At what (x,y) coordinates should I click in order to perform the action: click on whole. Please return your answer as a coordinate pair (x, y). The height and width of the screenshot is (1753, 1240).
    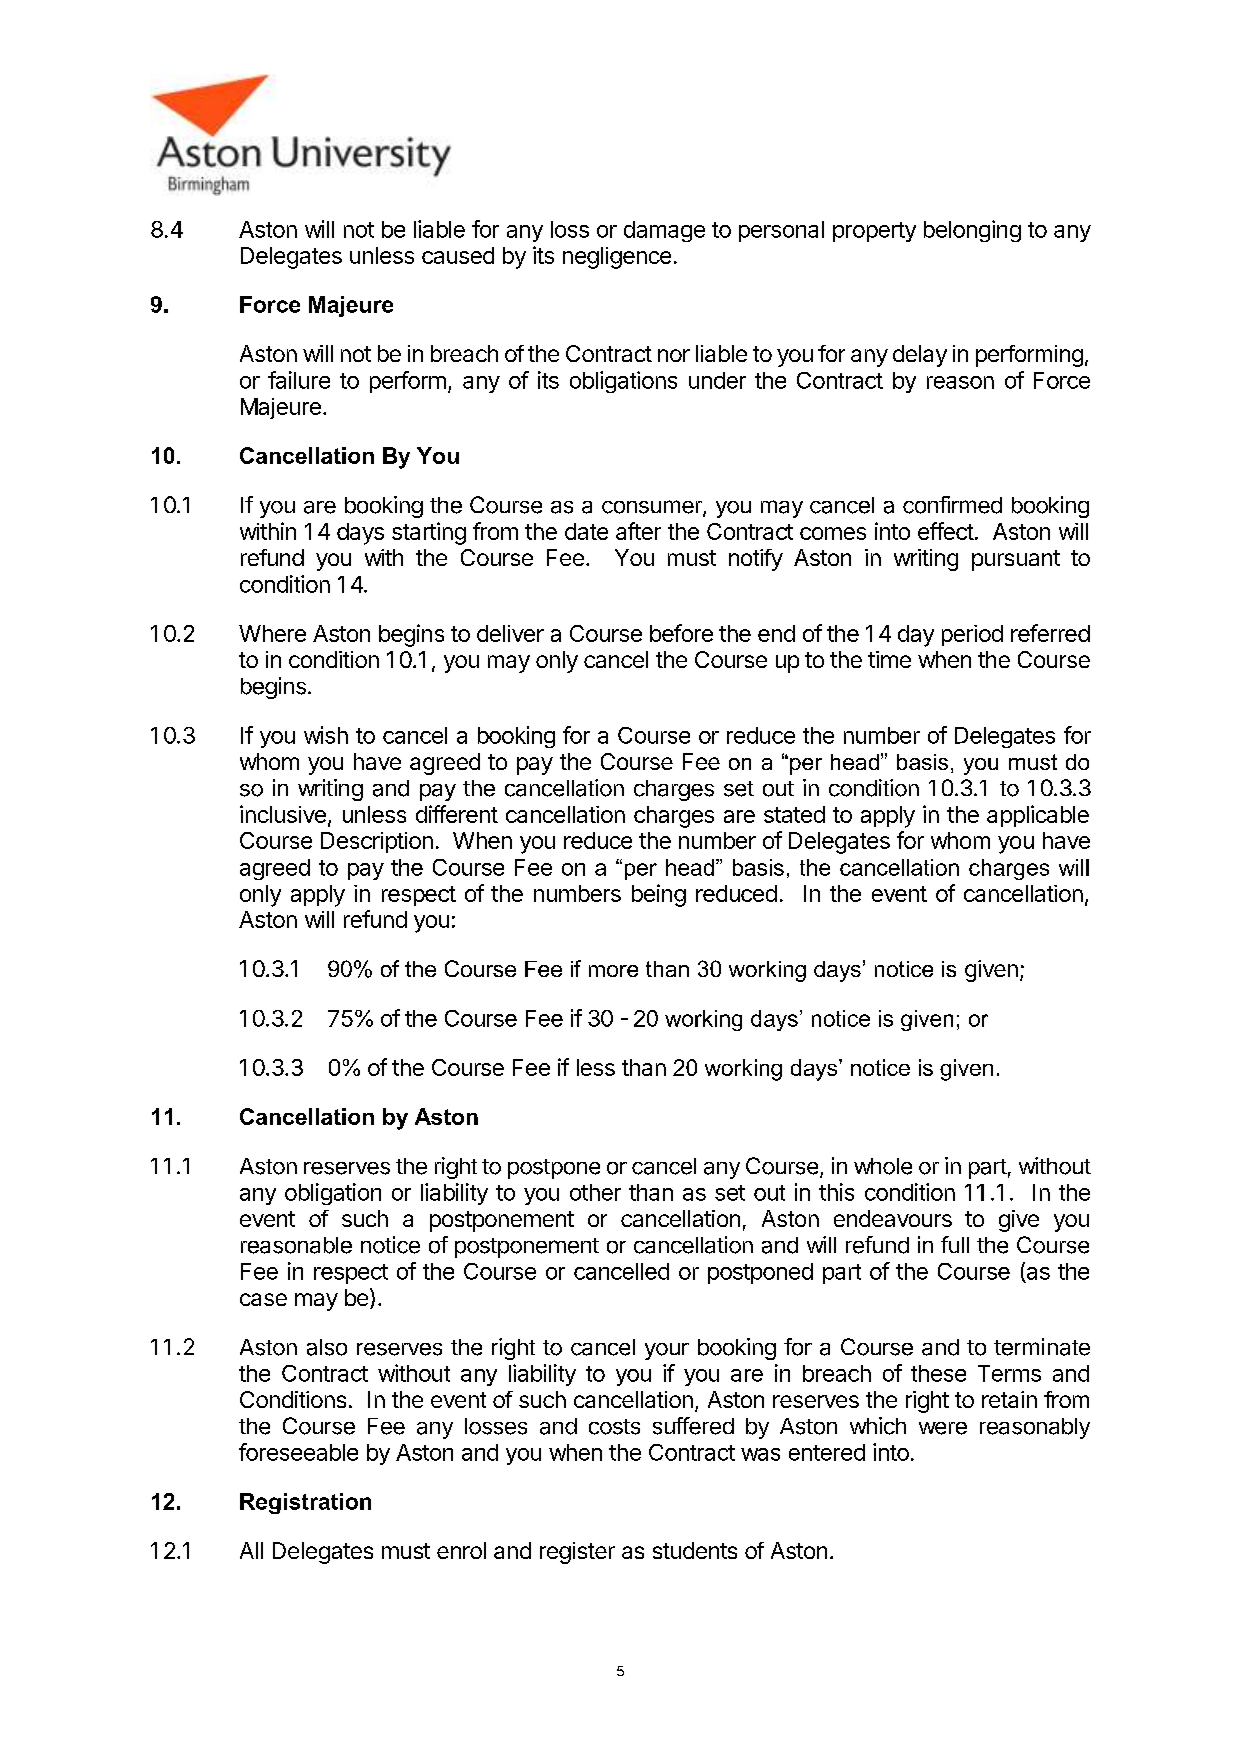
    Looking at the image, I should click on (883, 1166).
